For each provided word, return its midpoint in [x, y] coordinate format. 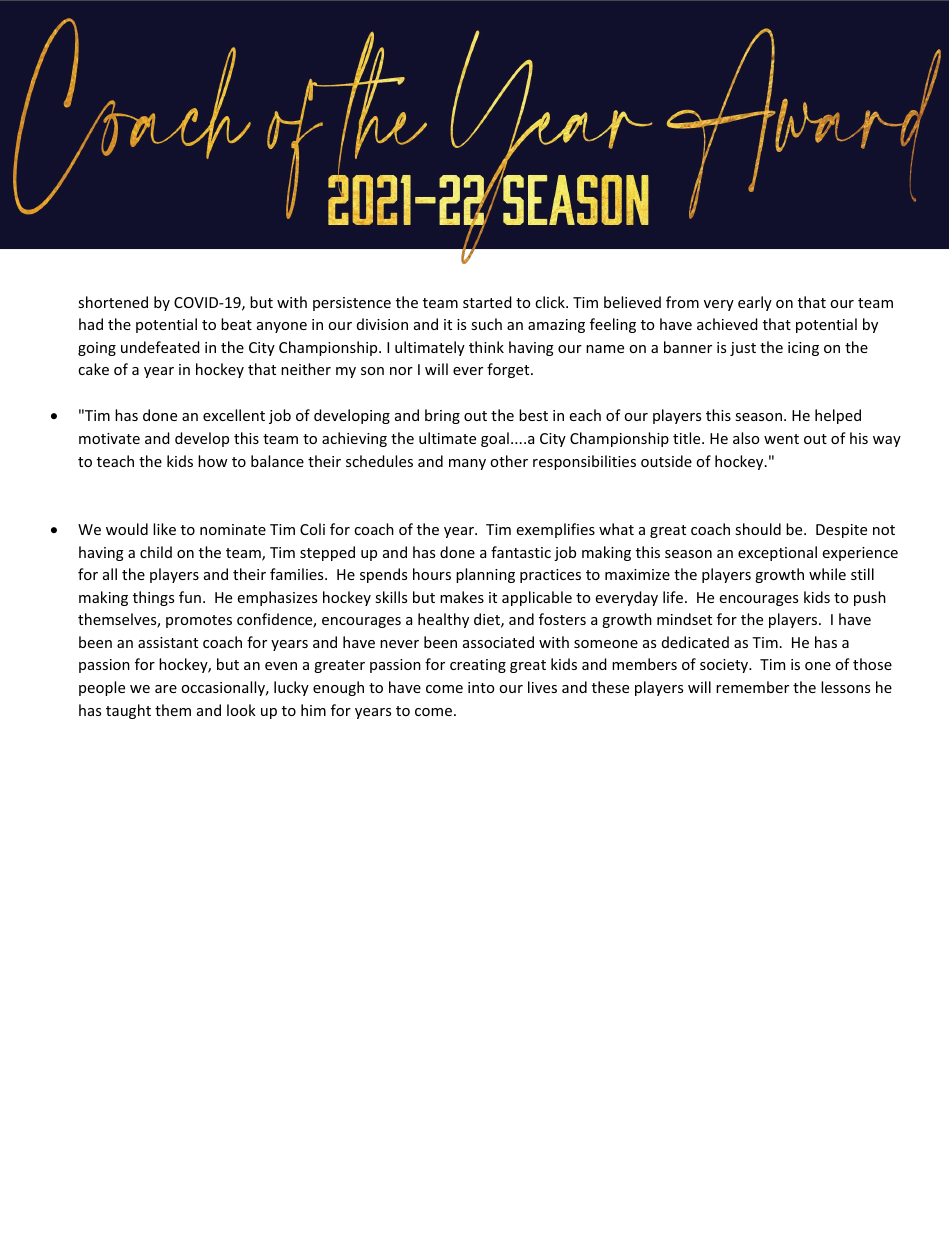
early [755, 303]
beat [236, 324]
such [486, 324]
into [481, 687]
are [166, 689]
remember [752, 687]
